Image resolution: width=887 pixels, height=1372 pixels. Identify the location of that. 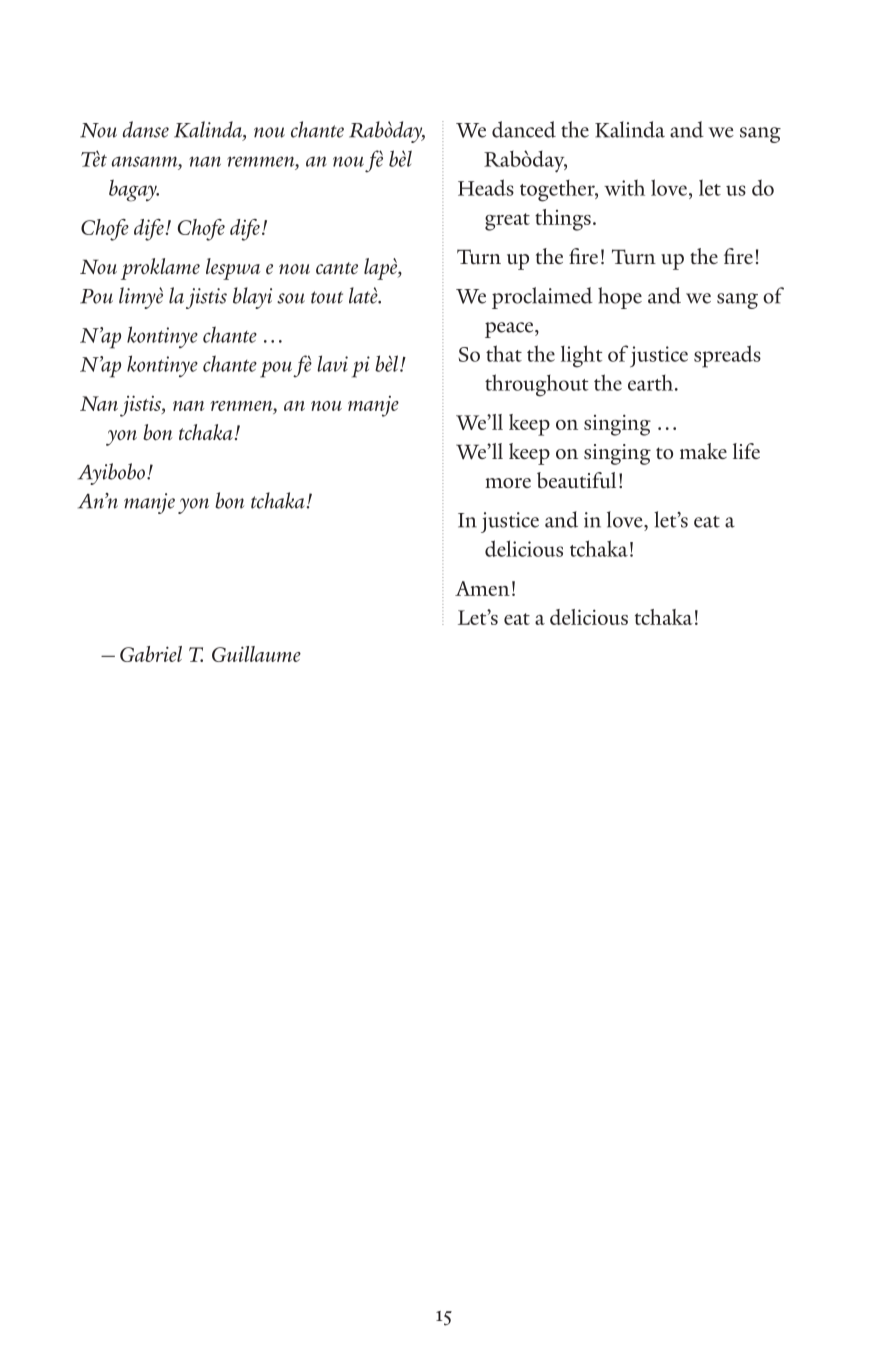
(504, 353).
